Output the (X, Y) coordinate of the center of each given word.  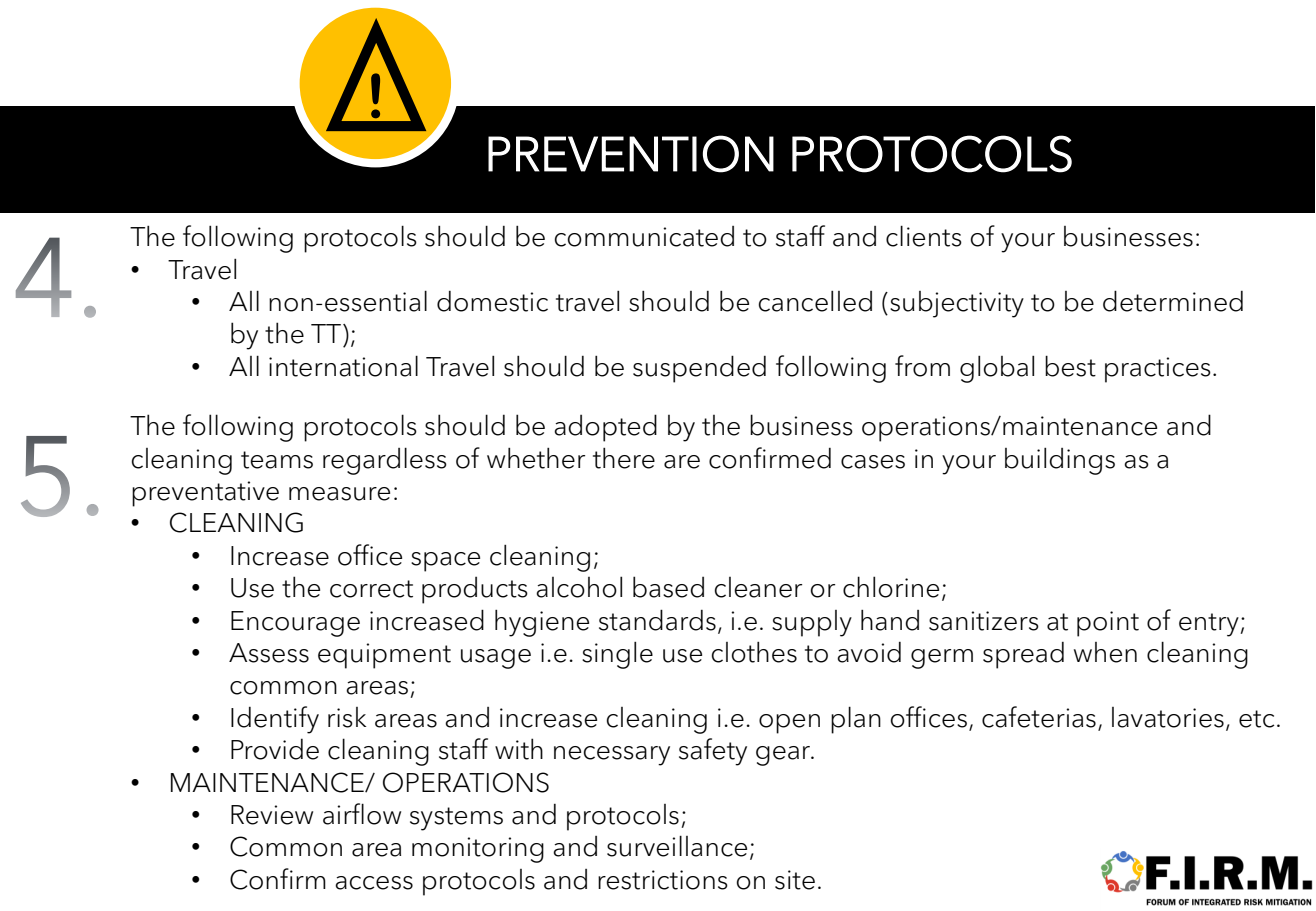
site (795, 880)
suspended (699, 369)
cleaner (758, 587)
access (374, 883)
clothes (754, 652)
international (343, 366)
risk (347, 717)
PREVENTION (631, 154)
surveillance (677, 846)
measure (339, 494)
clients (924, 236)
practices (1158, 370)
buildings (1060, 461)
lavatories (1168, 717)
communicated (644, 236)
